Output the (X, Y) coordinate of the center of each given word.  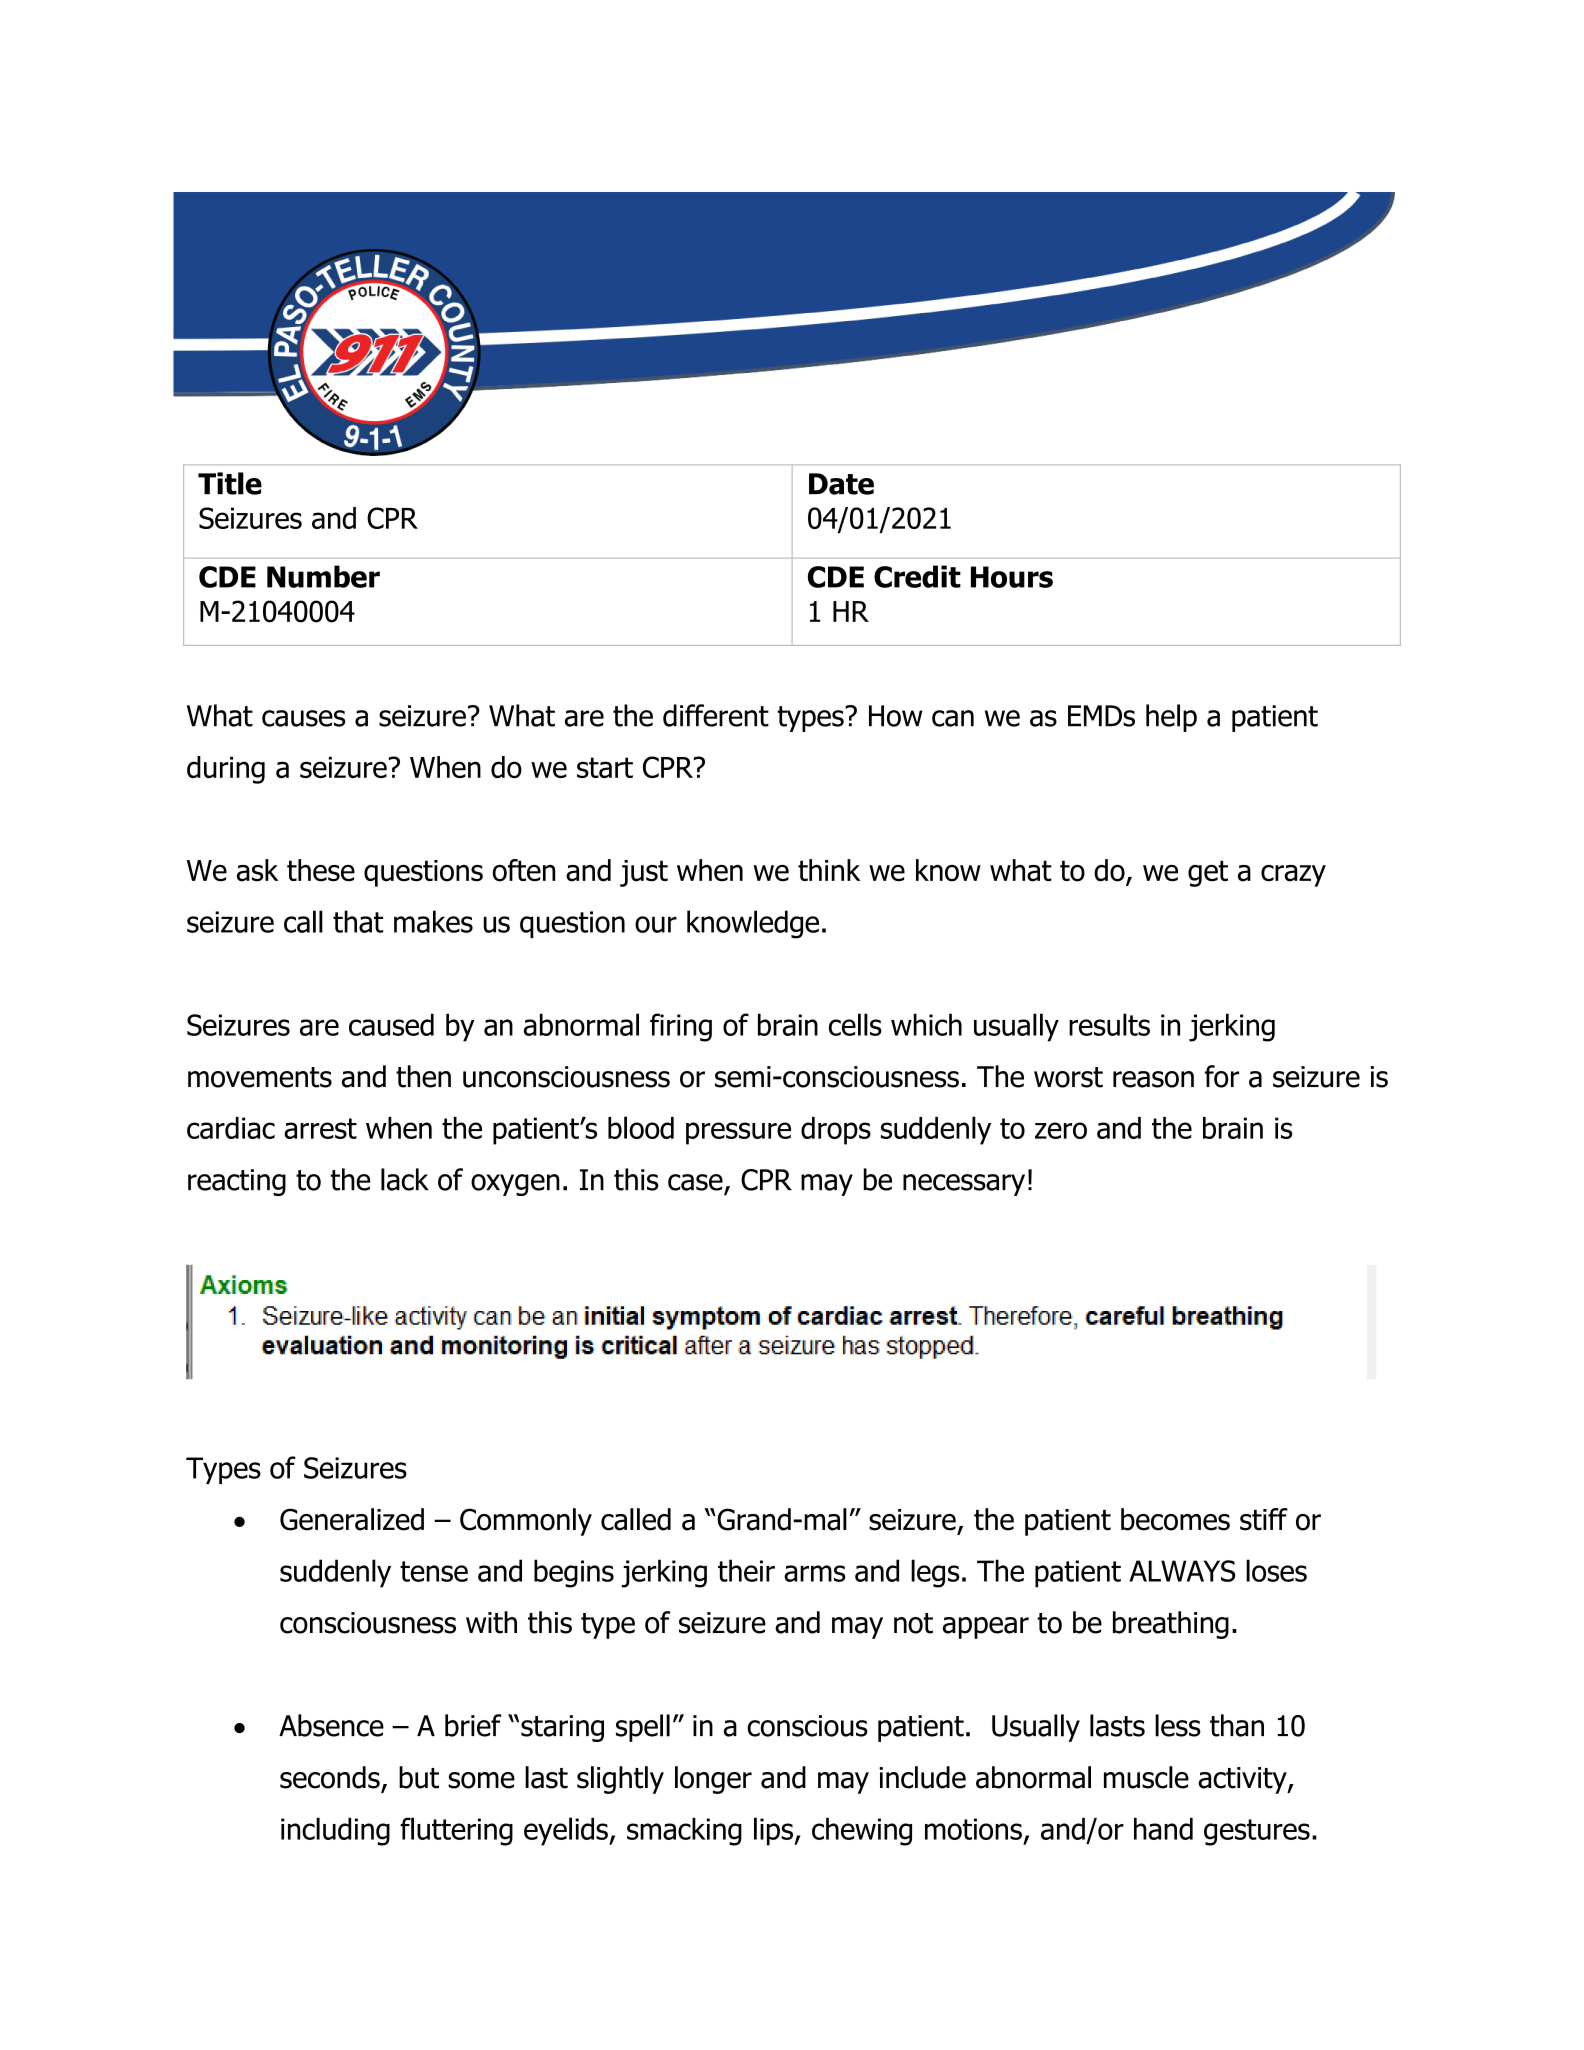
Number (323, 576)
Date (841, 484)
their (746, 1570)
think (829, 870)
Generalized (352, 1519)
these (321, 870)
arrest (320, 1128)
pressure (738, 1133)
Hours (1012, 577)
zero (1061, 1130)
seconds (330, 1777)
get (1208, 873)
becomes (1175, 1519)
